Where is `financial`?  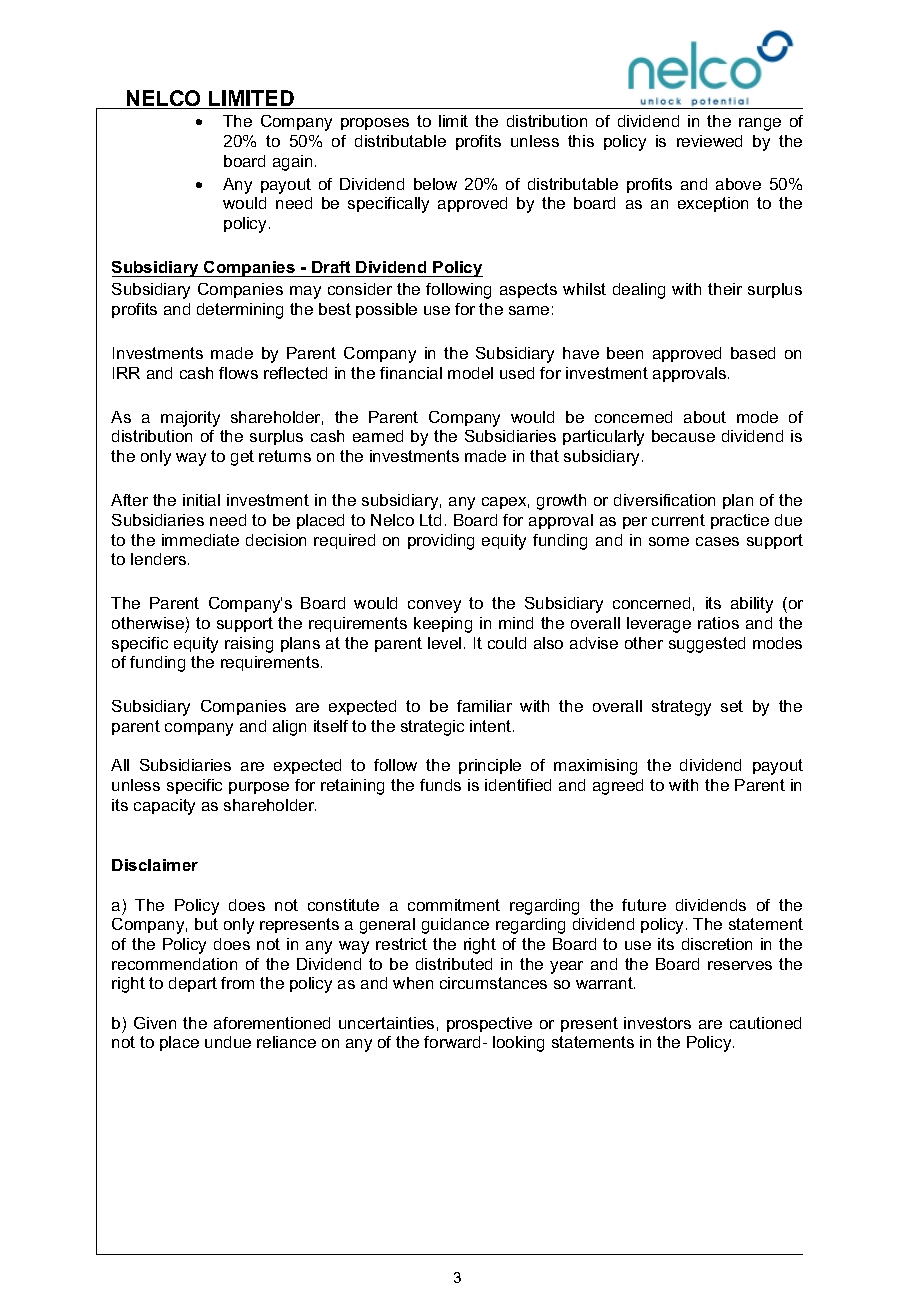 financial is located at coordinates (411, 373).
